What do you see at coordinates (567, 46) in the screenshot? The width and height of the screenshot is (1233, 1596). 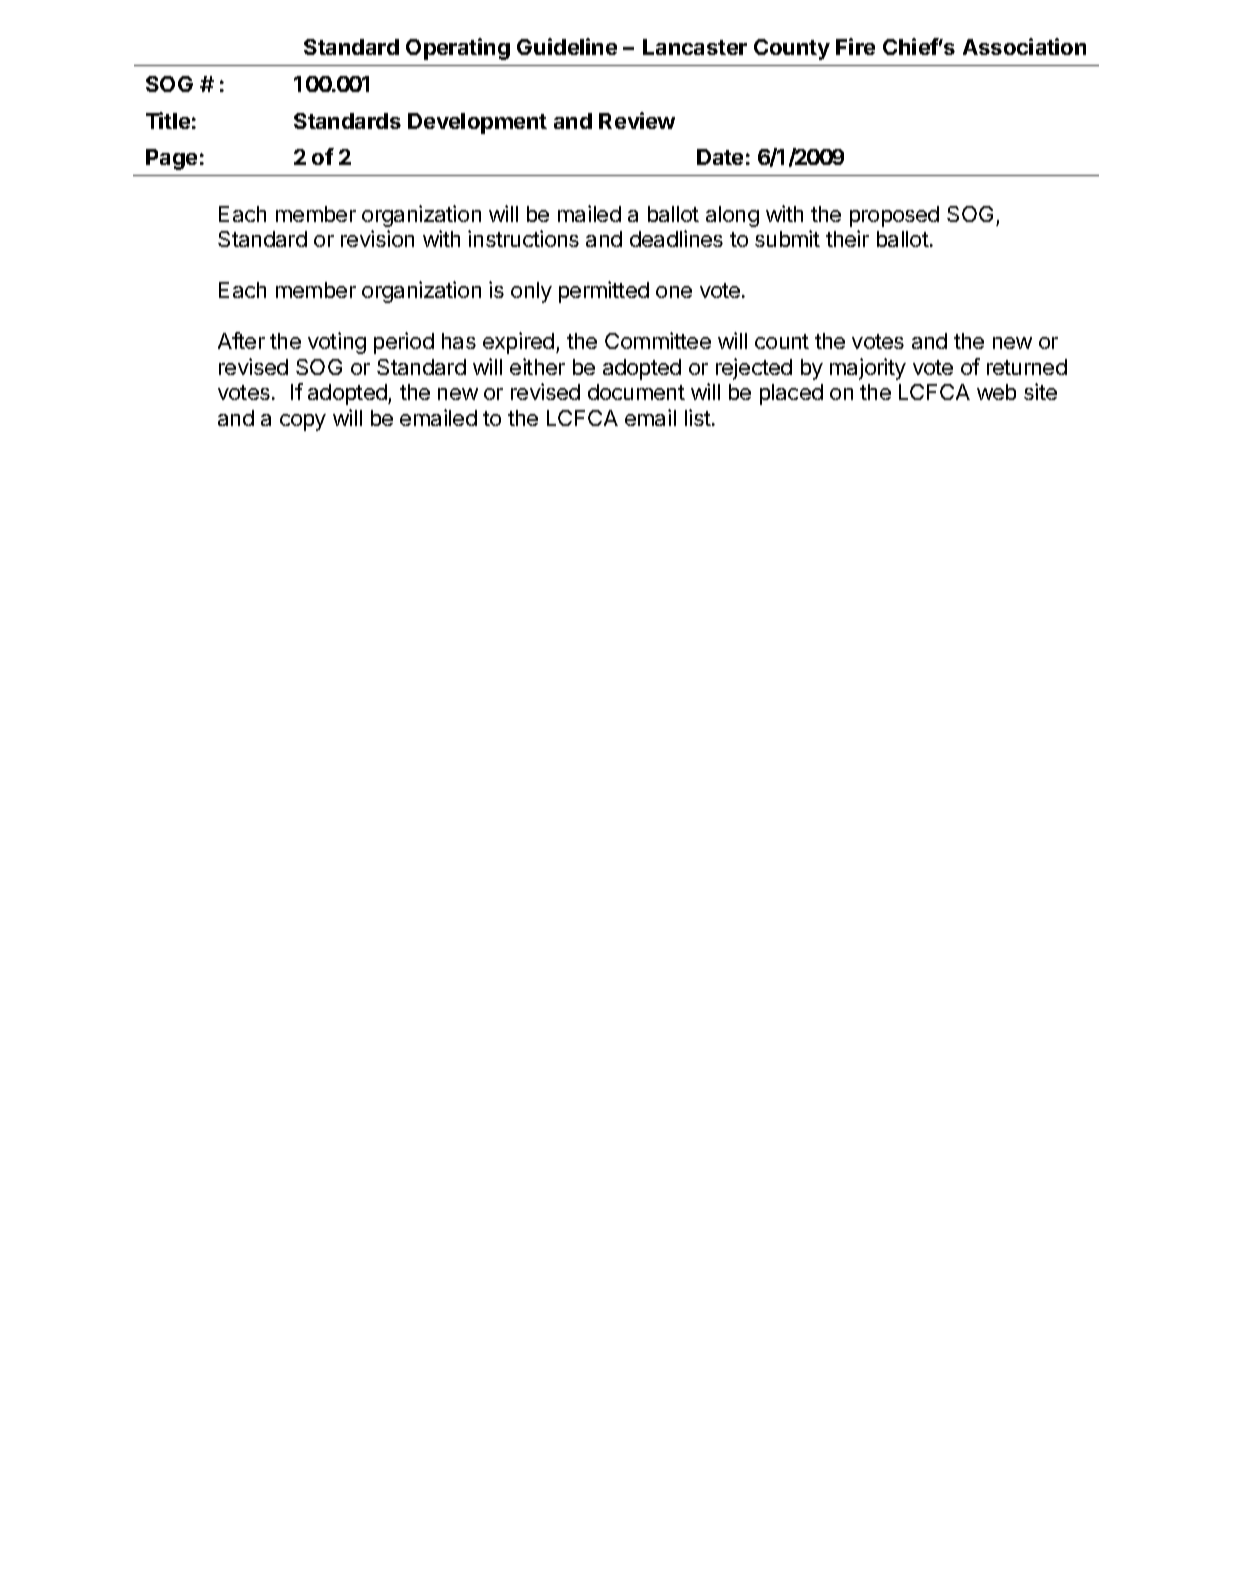 I see `Guideline` at bounding box center [567, 46].
